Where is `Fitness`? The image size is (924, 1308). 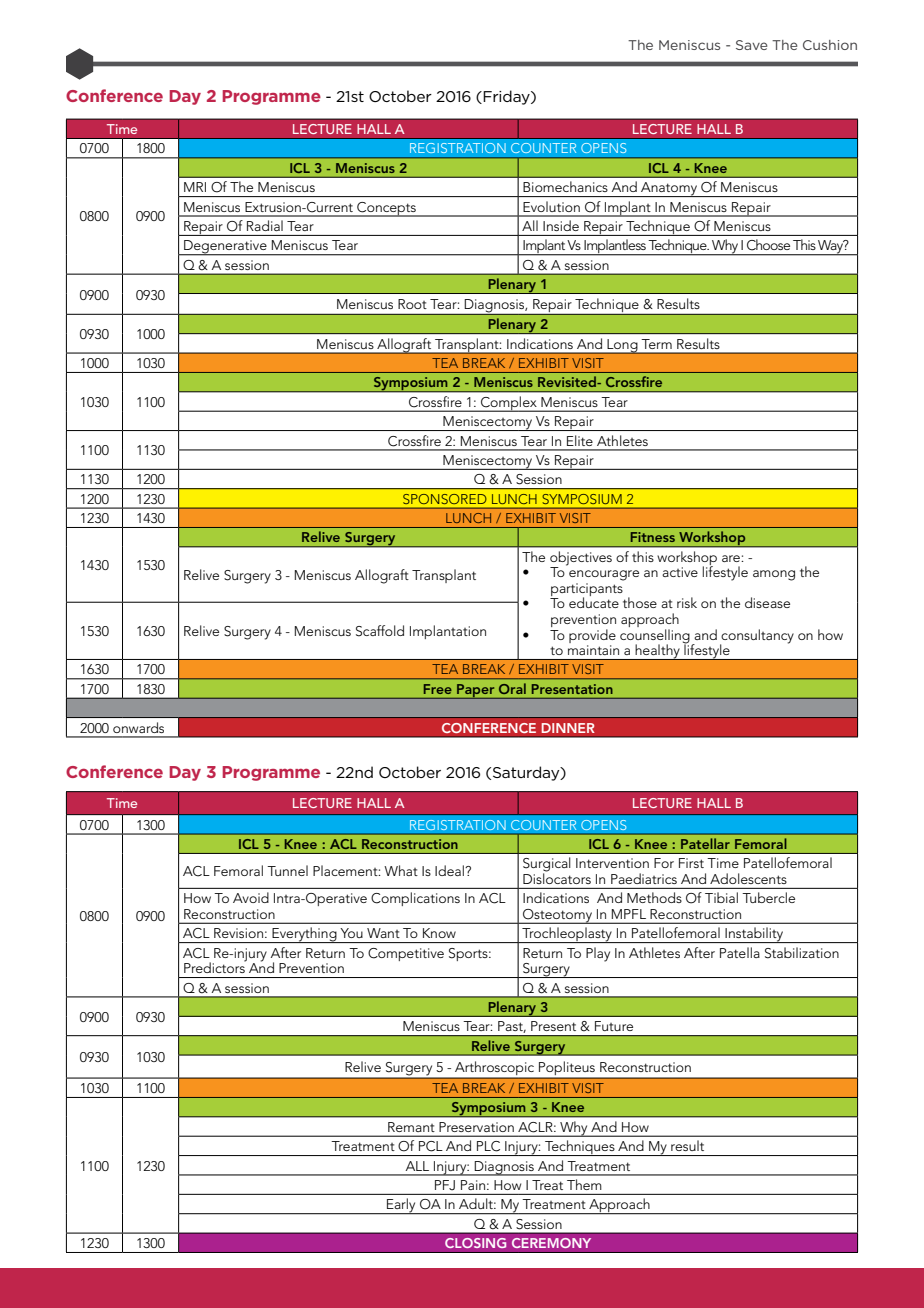
Fitness is located at coordinates (653, 537).
